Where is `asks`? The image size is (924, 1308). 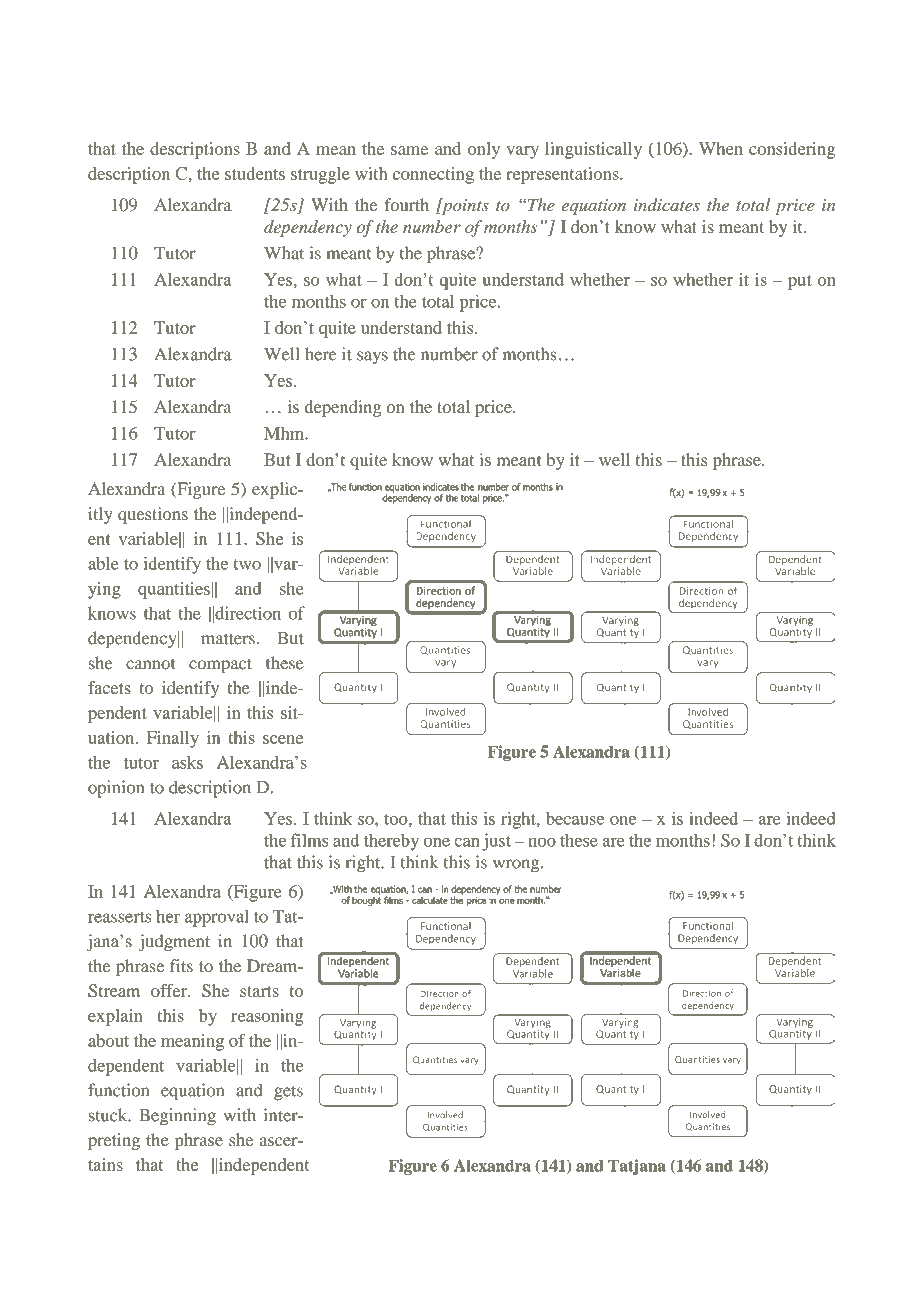 asks is located at coordinates (187, 762).
